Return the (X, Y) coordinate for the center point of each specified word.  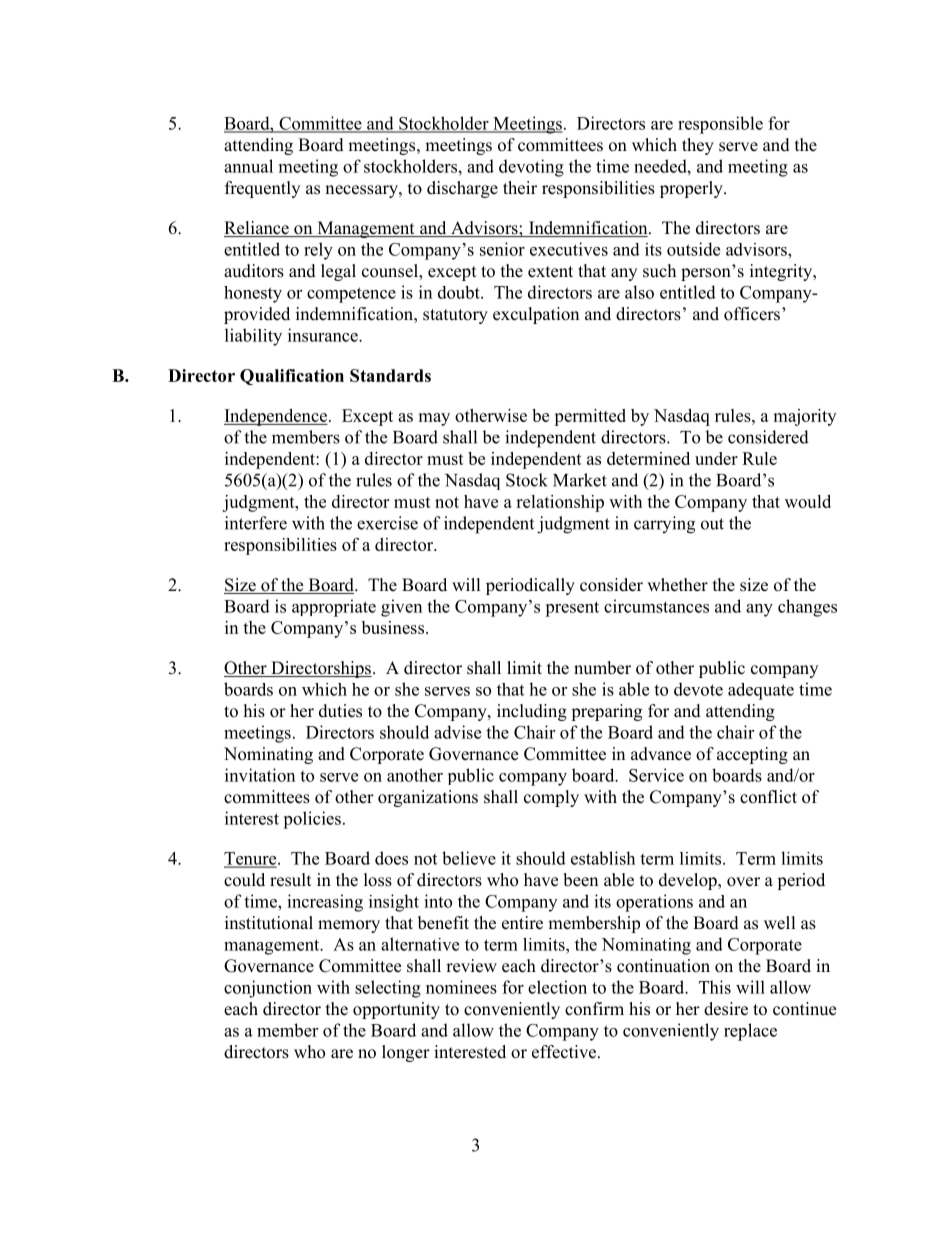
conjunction (268, 989)
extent (550, 272)
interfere (256, 523)
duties (340, 711)
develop (689, 881)
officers (752, 314)
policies (312, 820)
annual (248, 166)
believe (469, 858)
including (532, 712)
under (716, 458)
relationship (560, 503)
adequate (761, 691)
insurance (324, 335)
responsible (720, 125)
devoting (531, 168)
